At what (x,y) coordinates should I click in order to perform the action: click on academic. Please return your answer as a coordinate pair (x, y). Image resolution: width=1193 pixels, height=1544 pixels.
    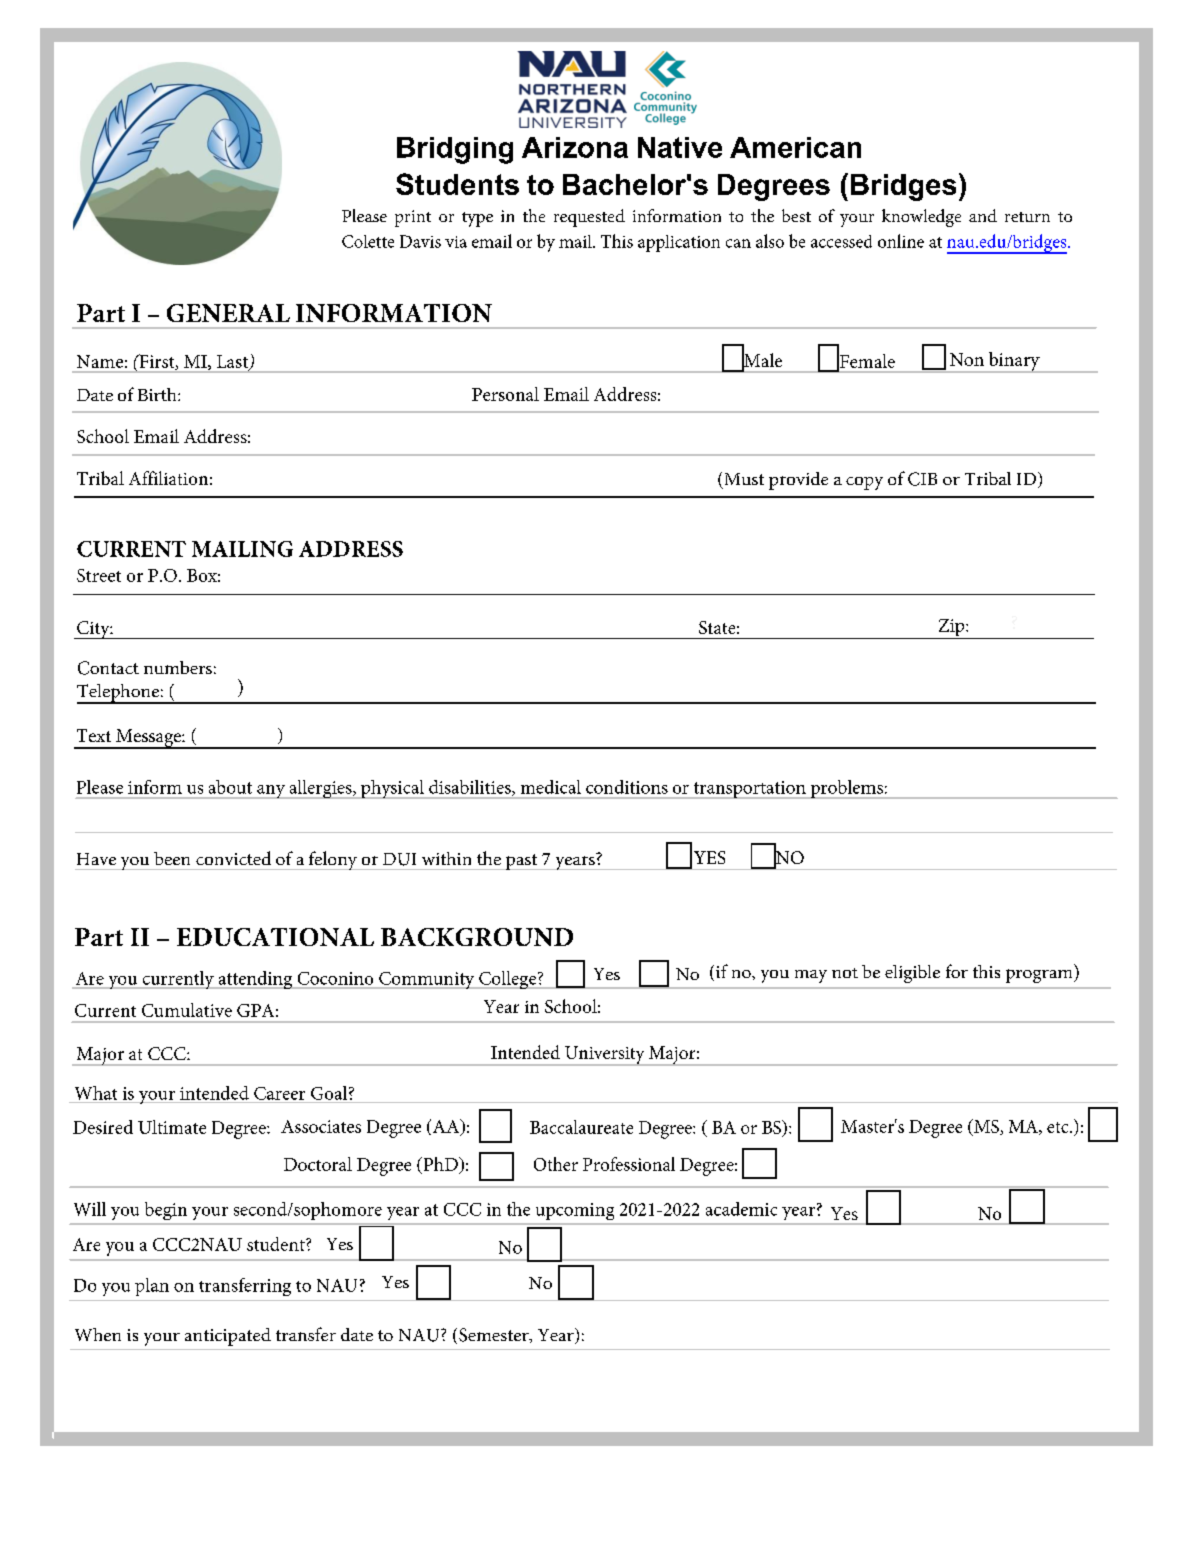
    Looking at the image, I should click on (741, 1209).
